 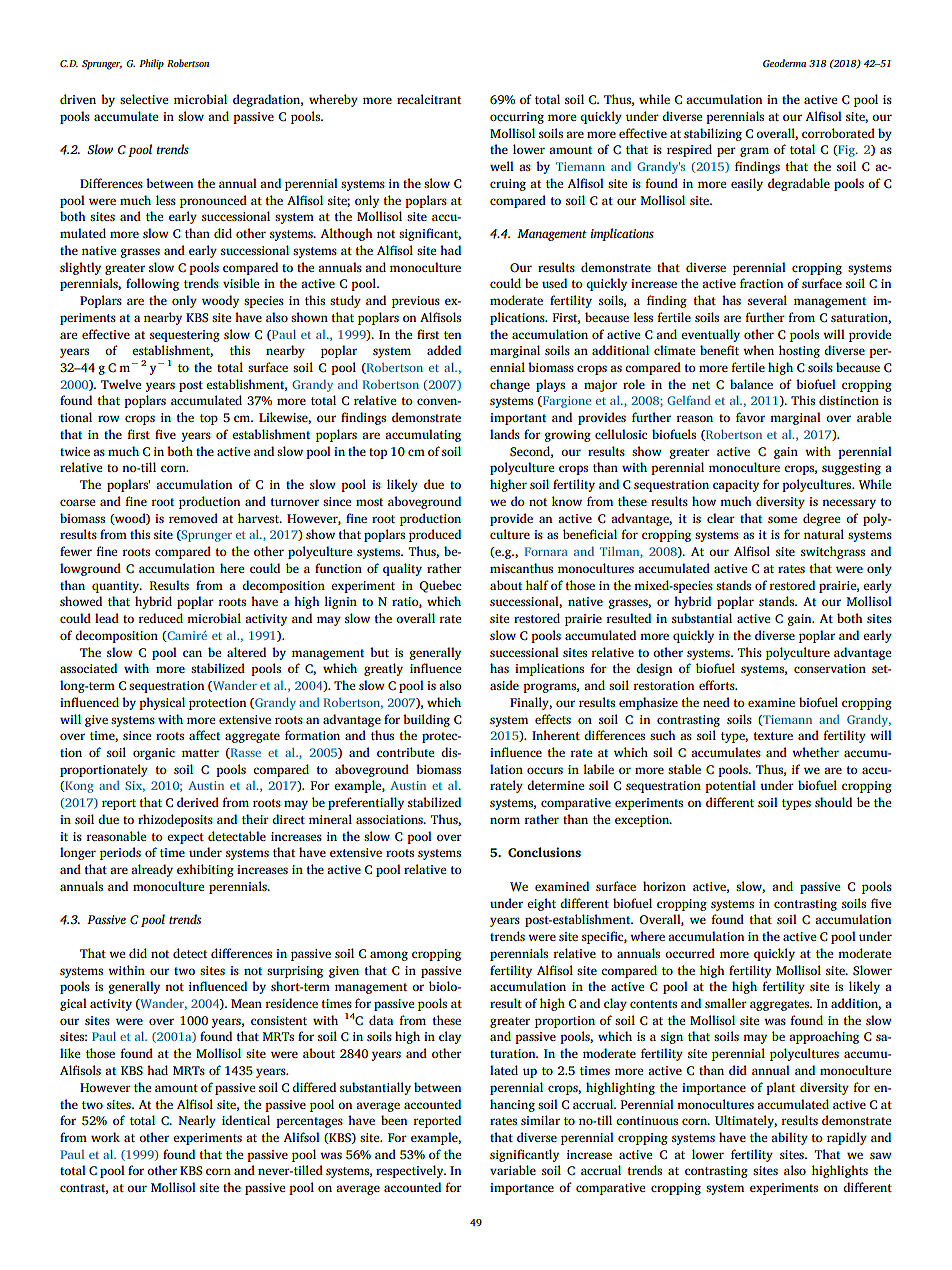 What do you see at coordinates (513, 1170) in the document?
I see `variable` at bounding box center [513, 1170].
